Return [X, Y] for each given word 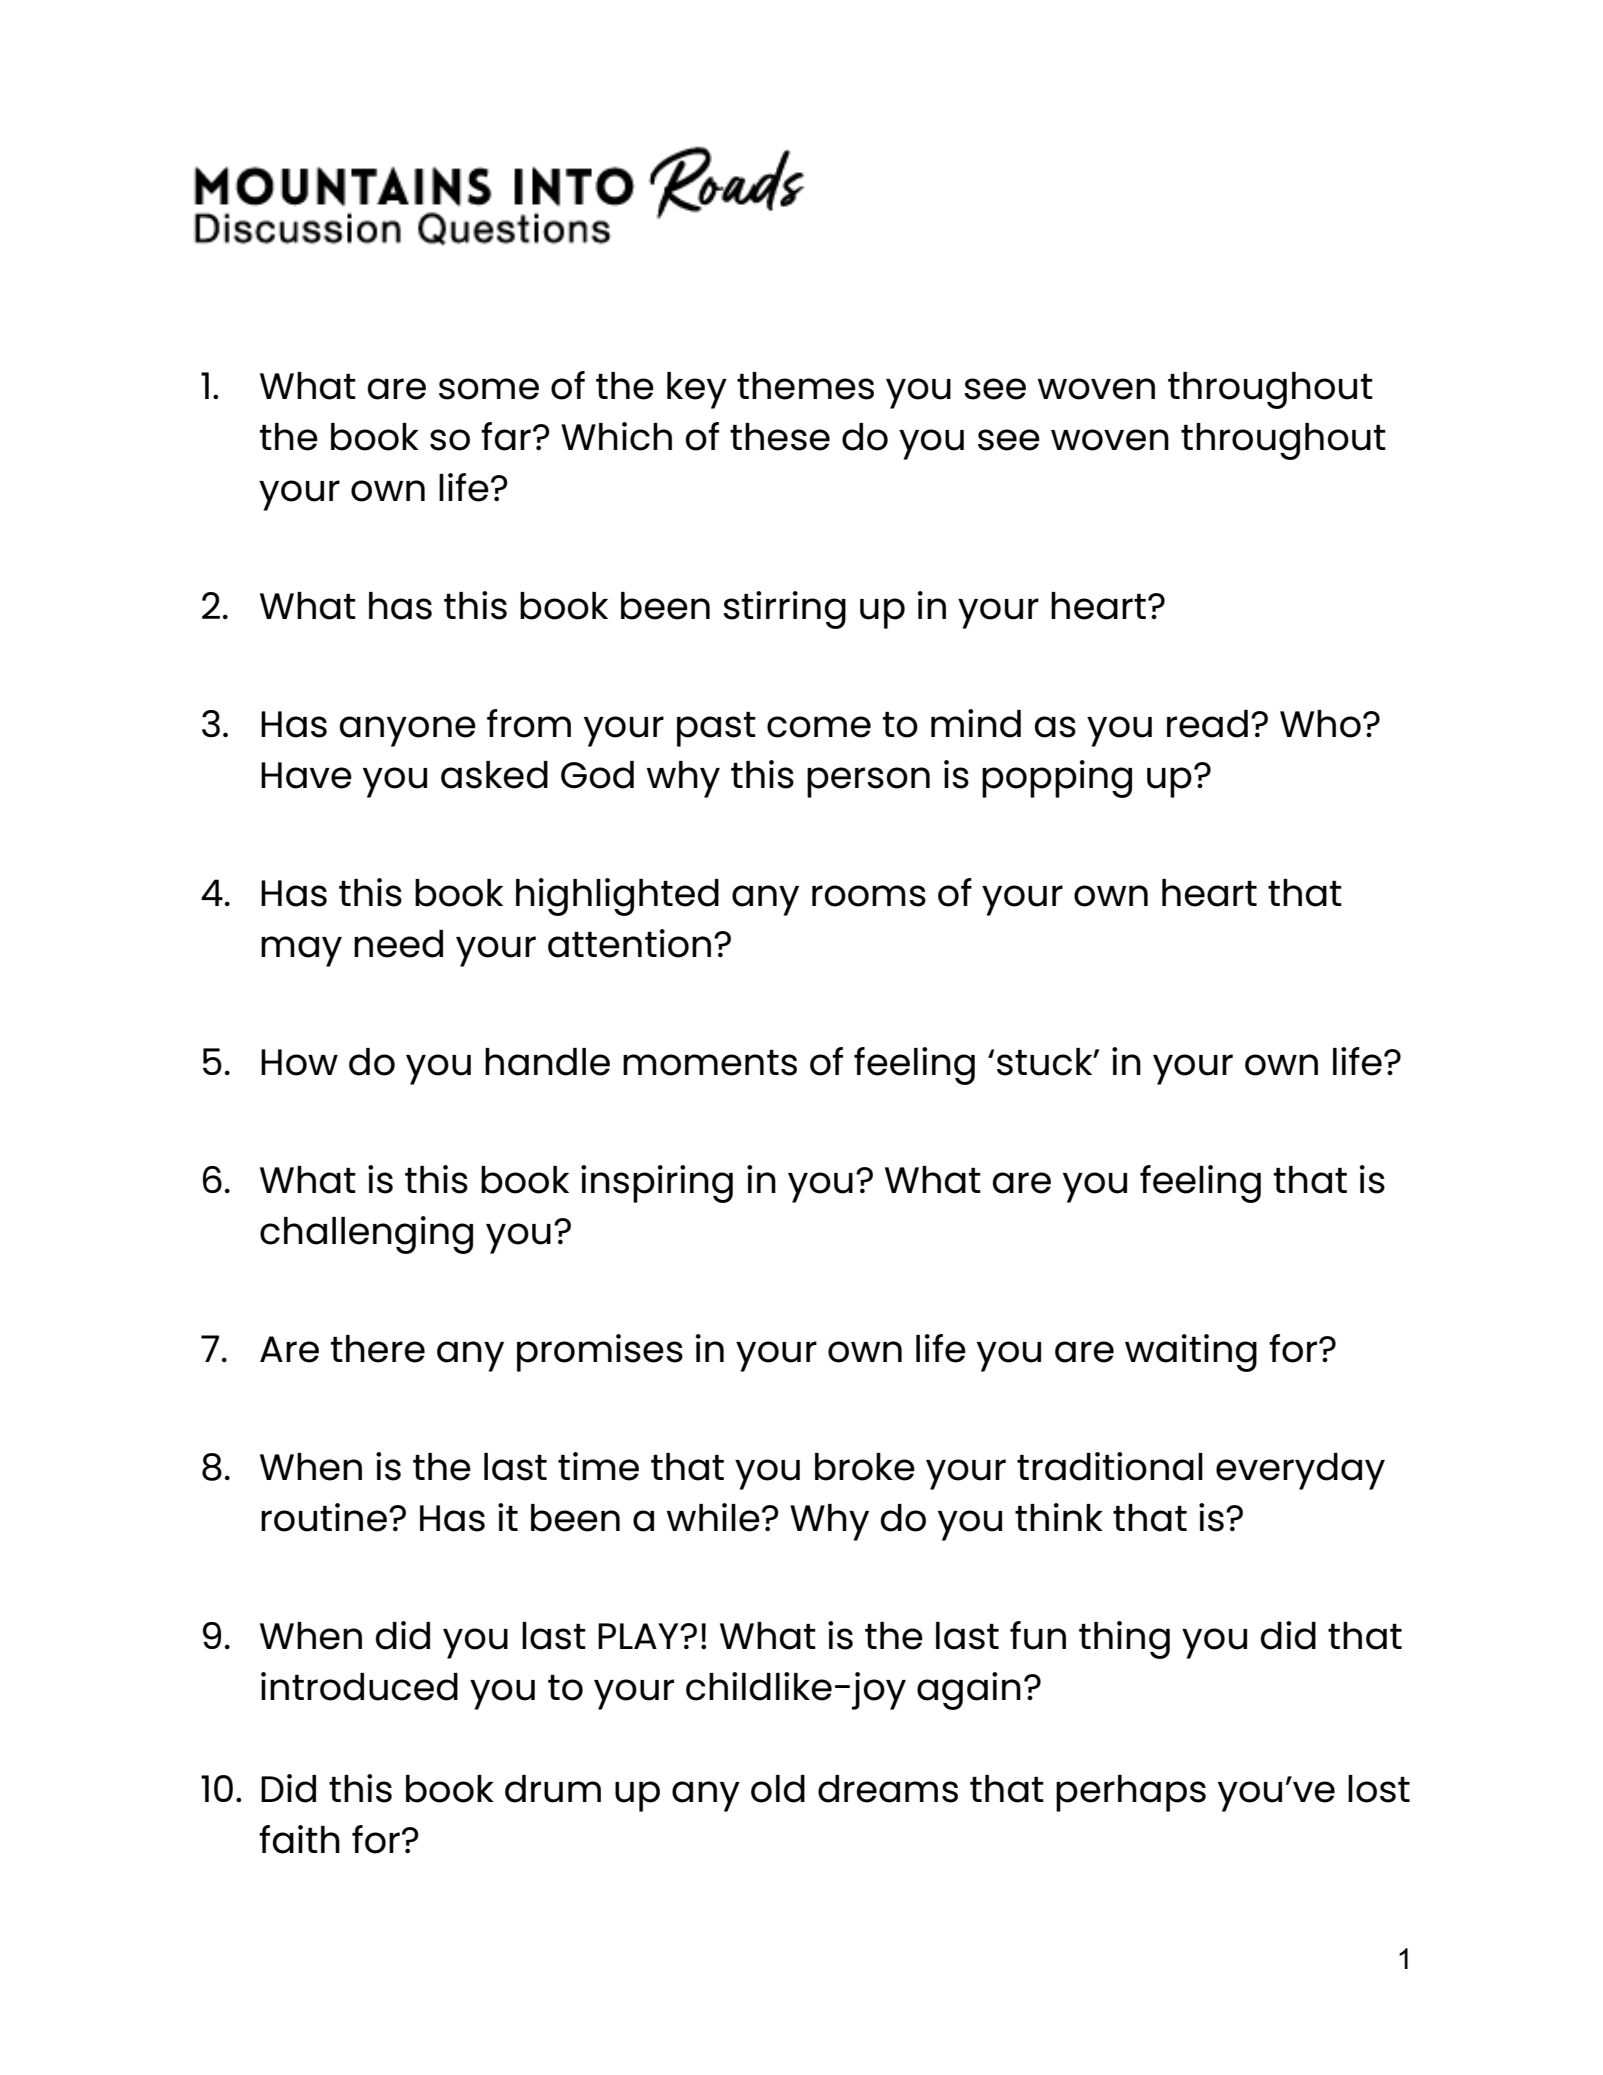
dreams [888, 1789]
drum [553, 1789]
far [506, 436]
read [1207, 724]
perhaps [1131, 1793]
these [780, 437]
